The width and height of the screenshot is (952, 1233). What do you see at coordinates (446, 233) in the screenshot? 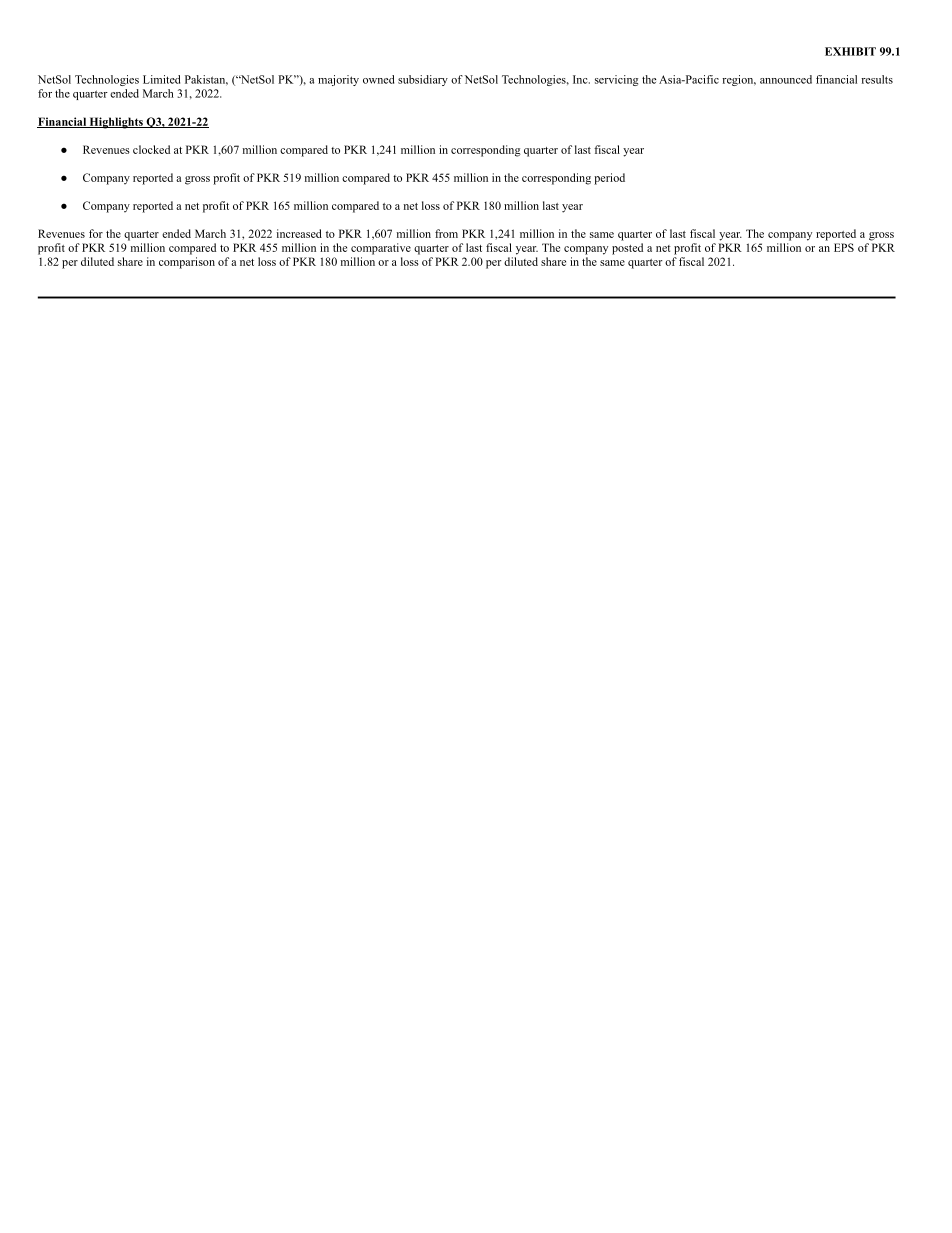
I see `from` at bounding box center [446, 233].
